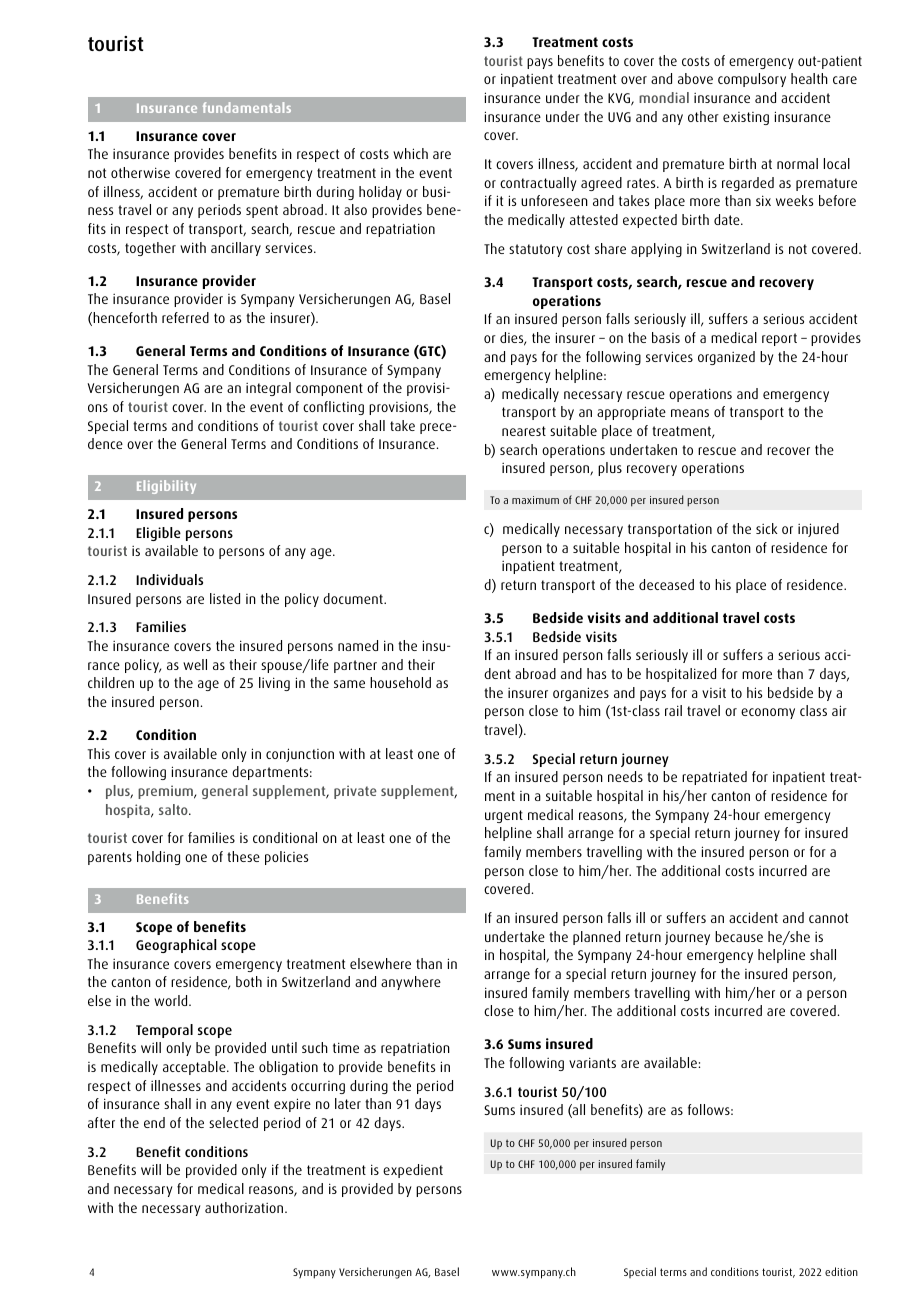 This screenshot has height=1308, width=924. Describe the element at coordinates (768, 713) in the screenshot. I see `economy` at that location.
